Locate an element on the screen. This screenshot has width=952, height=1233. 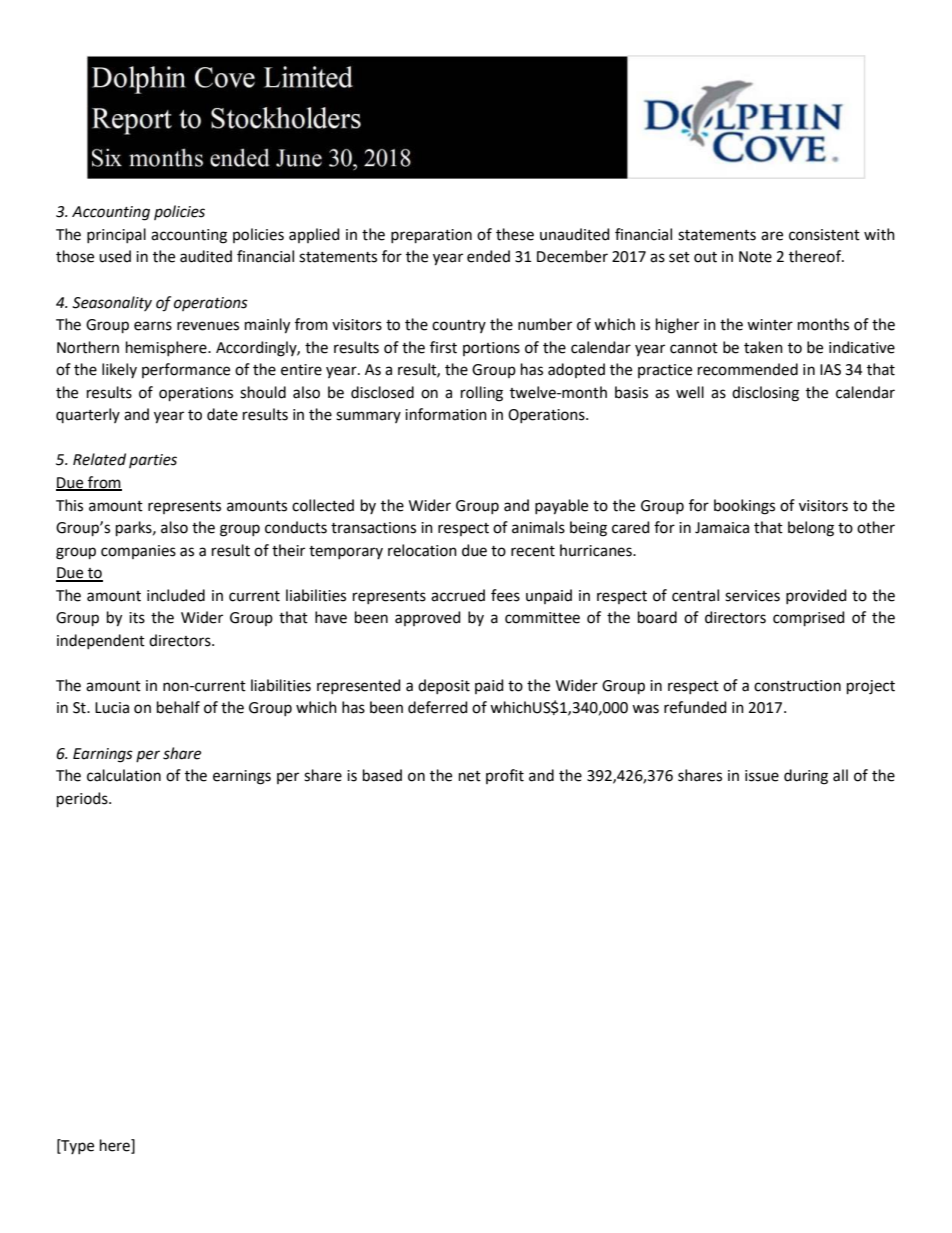
preparation is located at coordinates (431, 236).
